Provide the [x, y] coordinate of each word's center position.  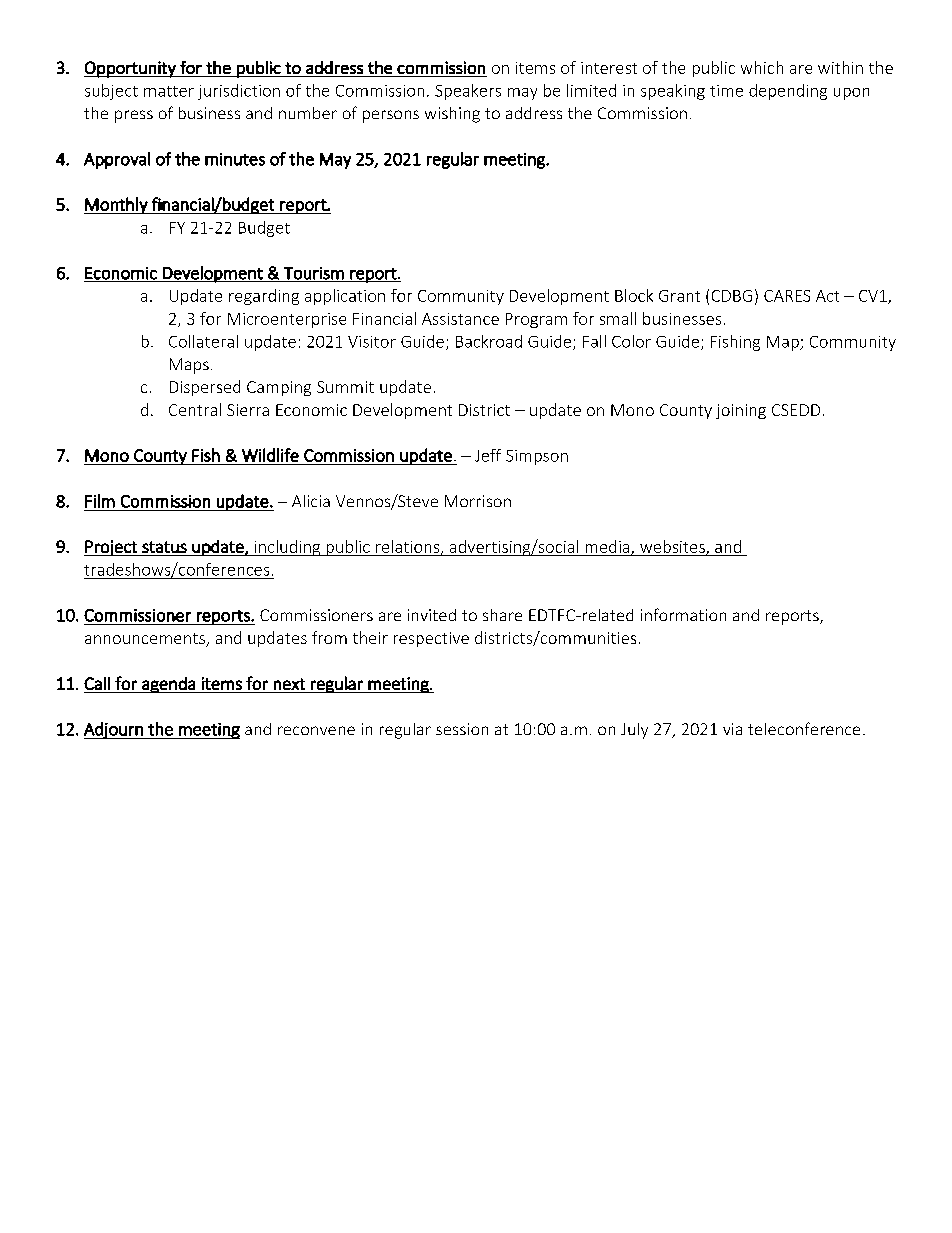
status [164, 547]
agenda [168, 685]
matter [169, 91]
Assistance [460, 319]
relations [409, 547]
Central [195, 409]
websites [673, 547]
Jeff [488, 455]
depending [788, 92]
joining [741, 411]
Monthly [117, 205]
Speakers [468, 92]
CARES [787, 296]
